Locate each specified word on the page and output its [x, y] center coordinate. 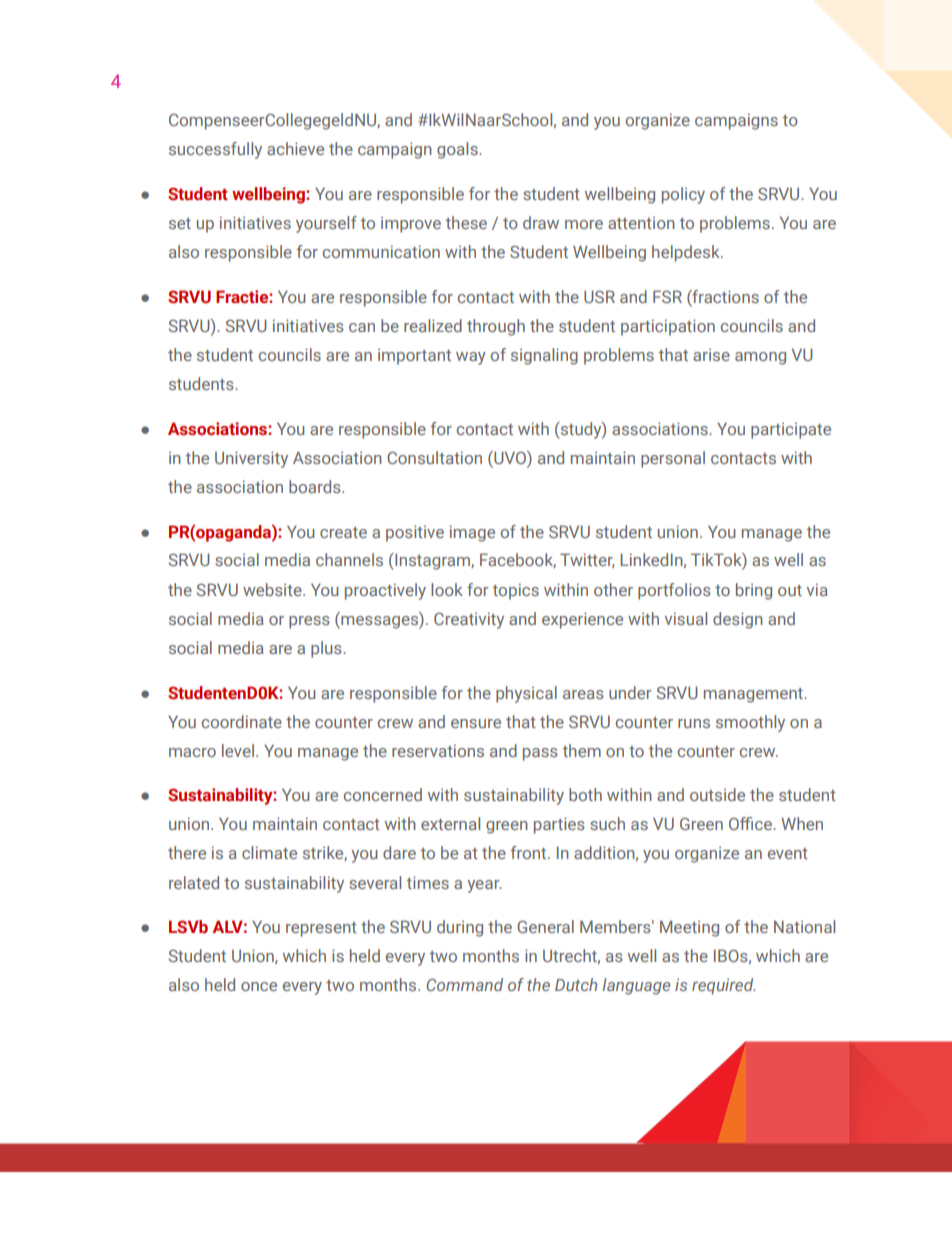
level [238, 750]
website [273, 589]
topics [515, 591]
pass [540, 754]
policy [683, 195]
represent [321, 929]
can [362, 327]
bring [754, 591]
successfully [215, 150]
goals [458, 150]
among [760, 358]
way [471, 358]
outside [717, 794]
